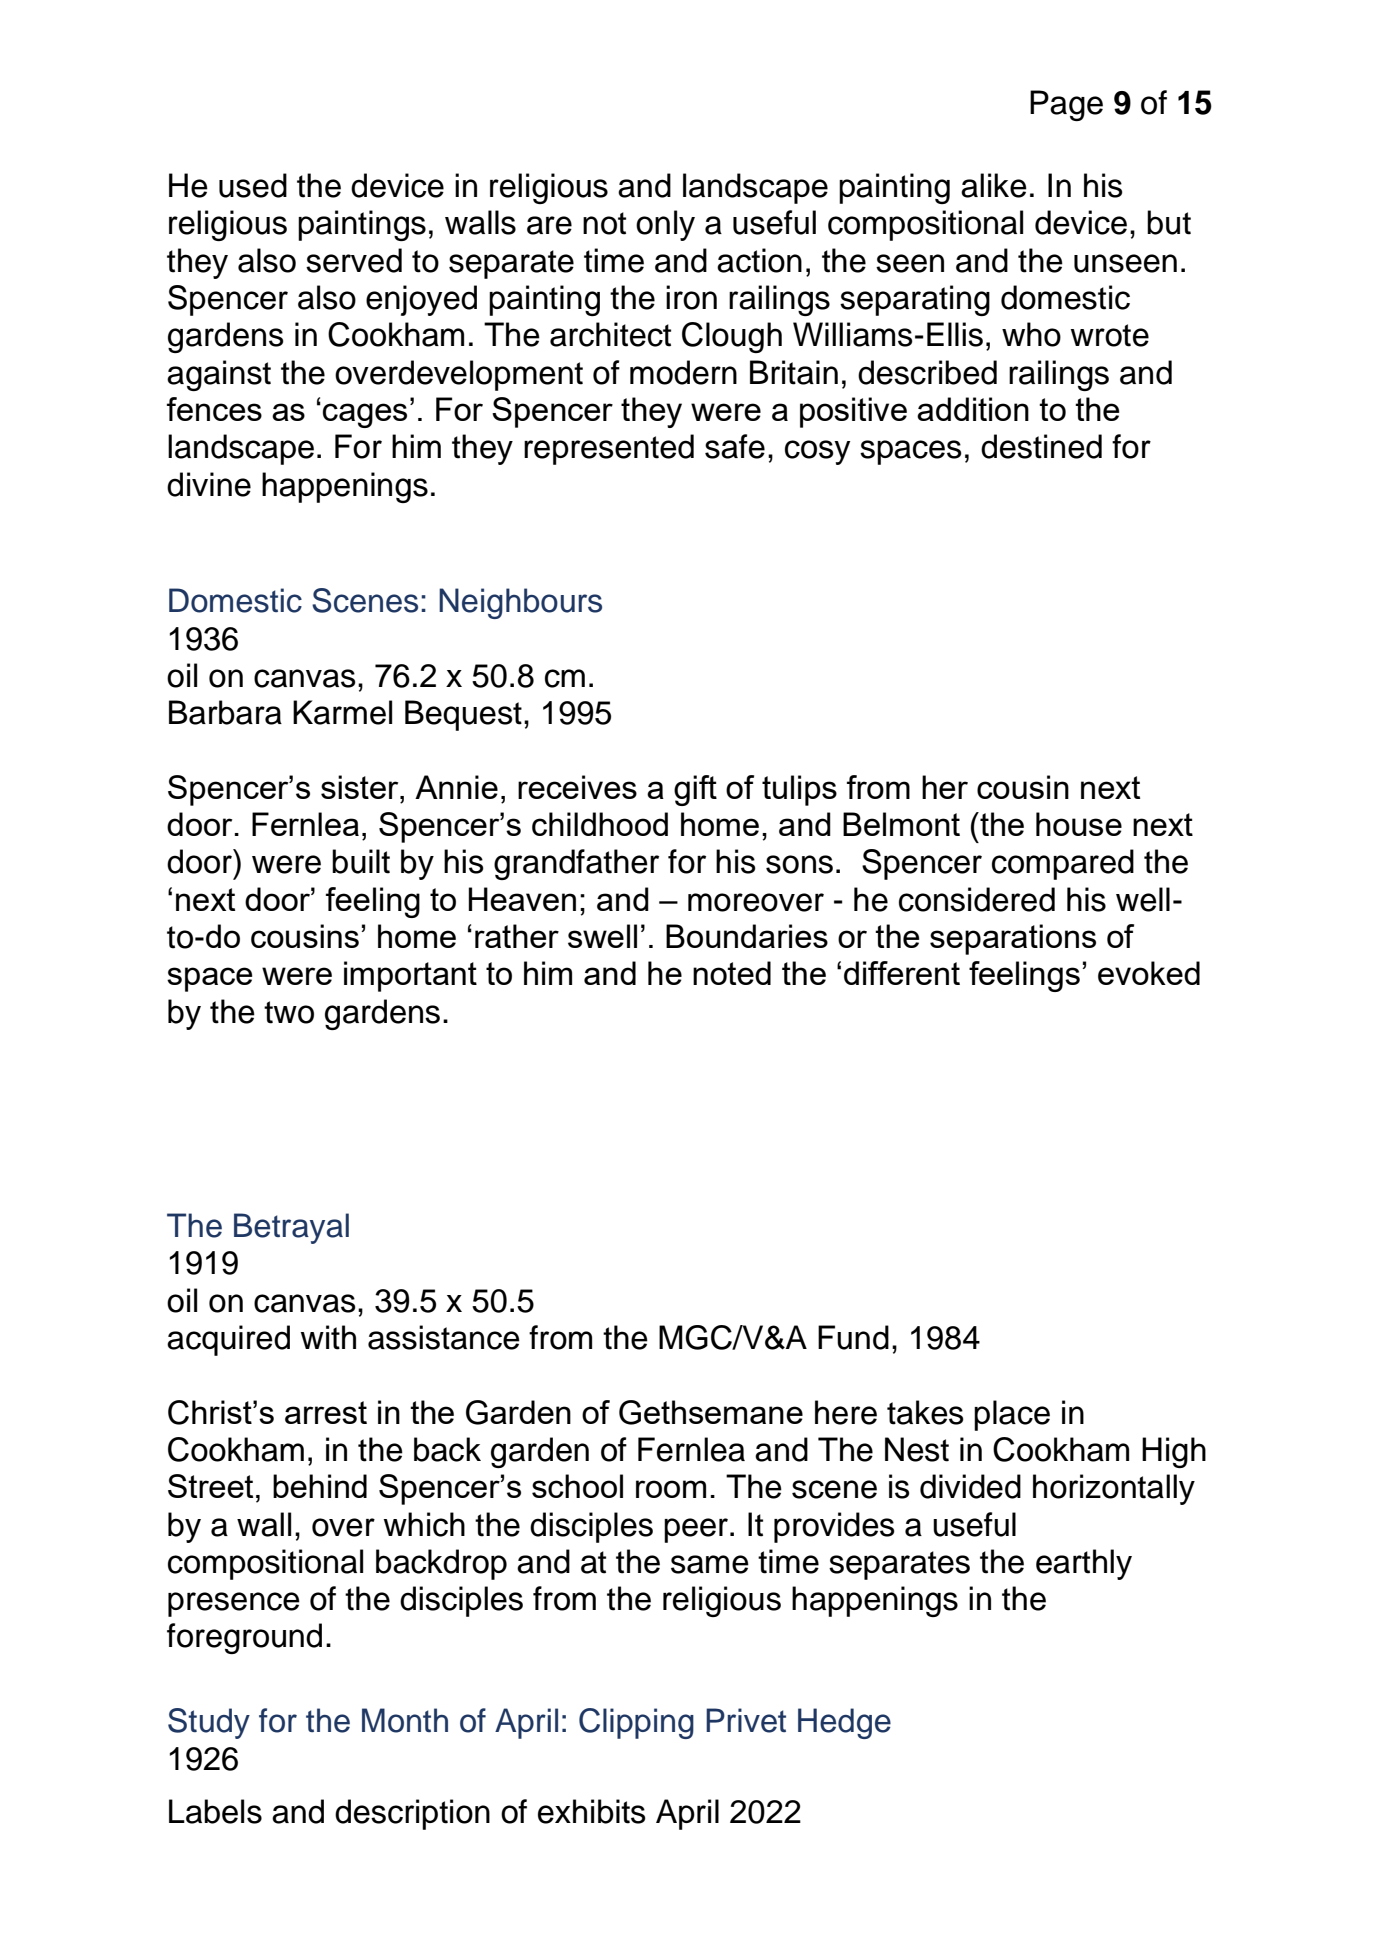  Describe the element at coordinates (361, 787) in the screenshot. I see `sister` at that location.
